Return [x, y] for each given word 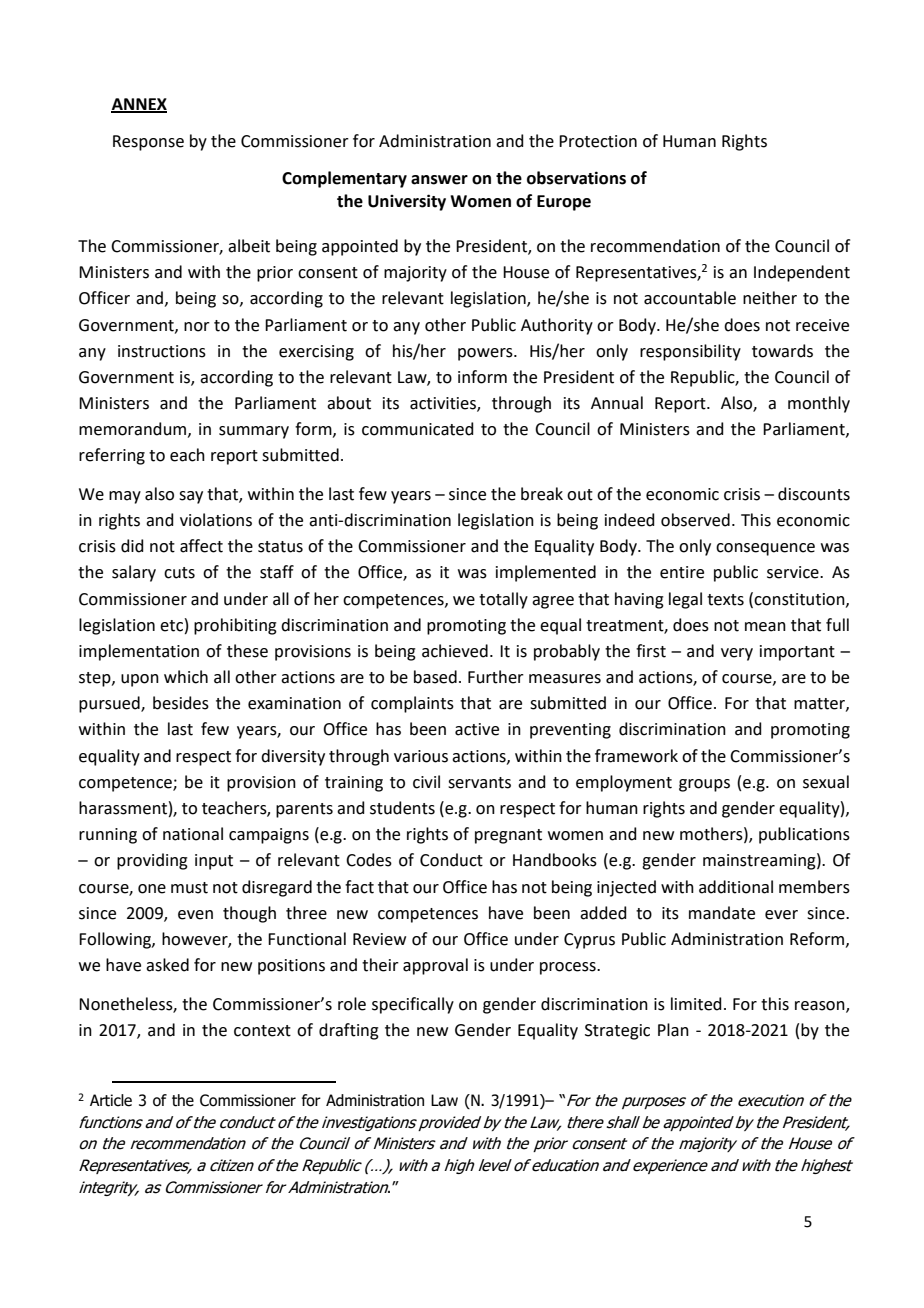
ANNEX [139, 105]
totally [503, 600]
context [262, 1031]
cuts [179, 573]
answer [439, 180]
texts [725, 600]
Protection [598, 141]
